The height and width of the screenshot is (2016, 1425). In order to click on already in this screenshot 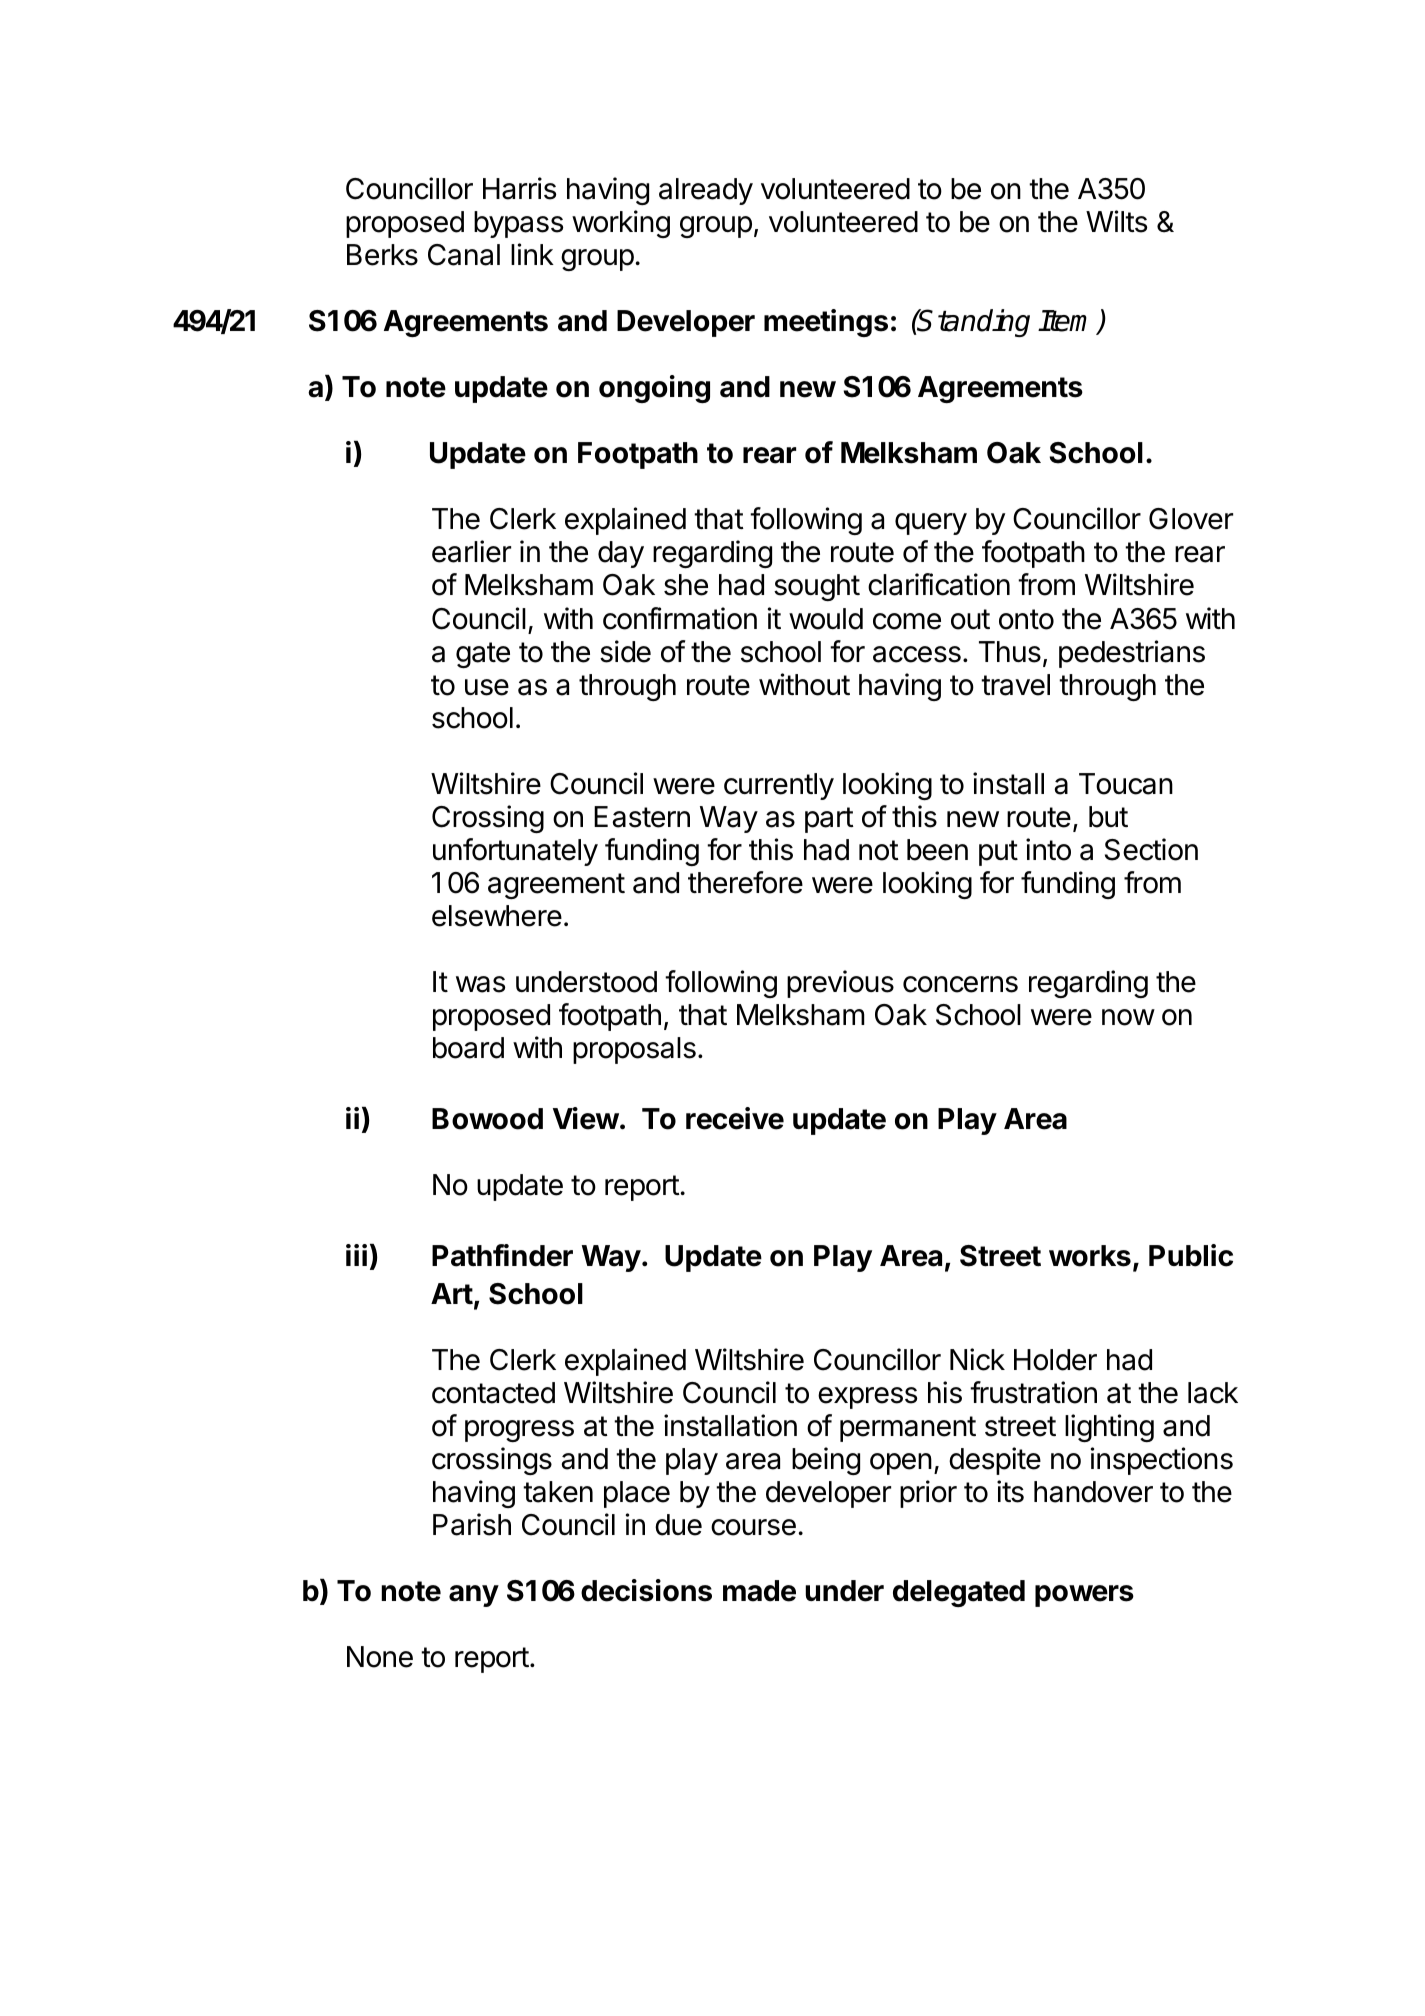, I will do `click(706, 191)`.
